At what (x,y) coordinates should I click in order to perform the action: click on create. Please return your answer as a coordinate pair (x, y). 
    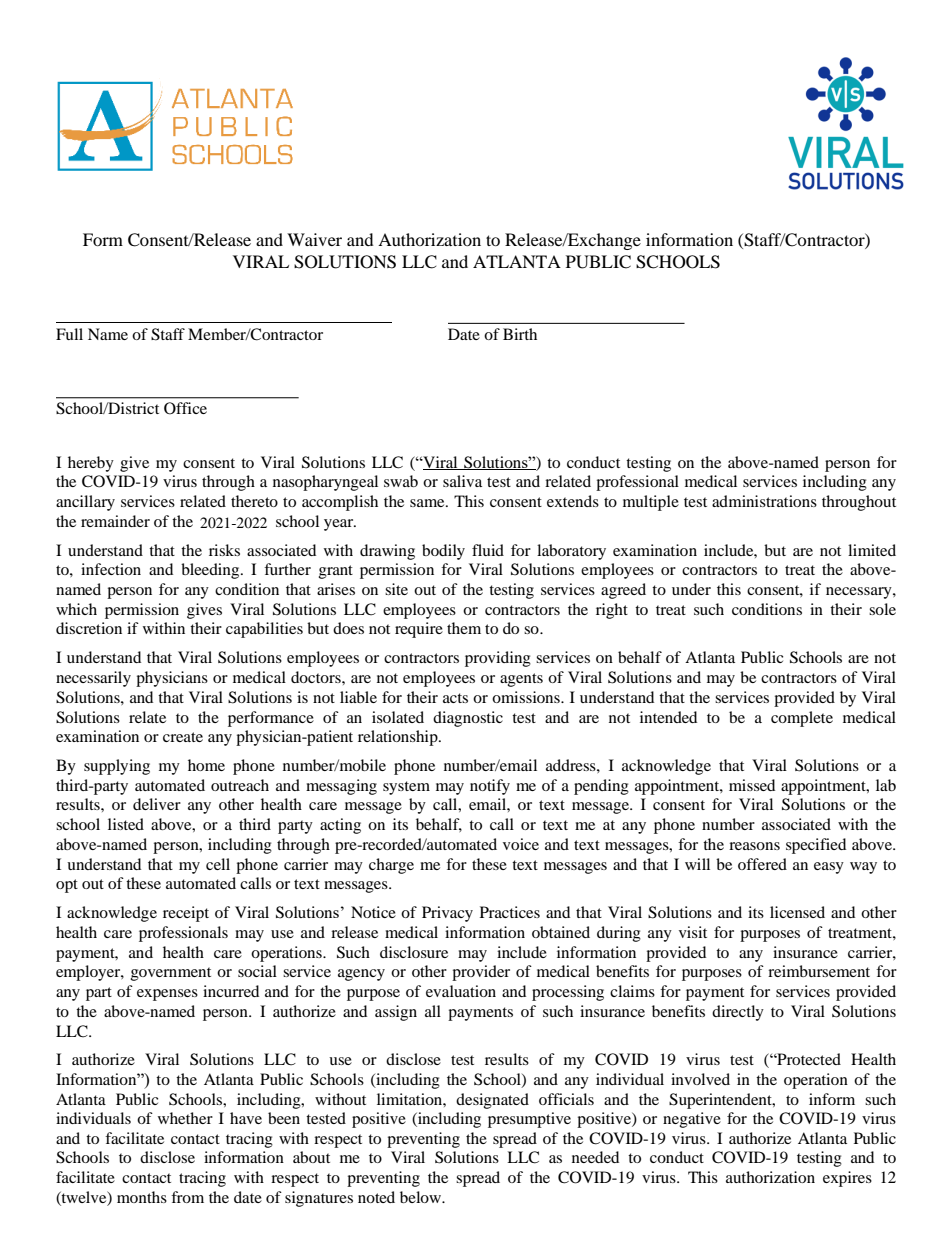
    Looking at the image, I should click on (183, 737).
